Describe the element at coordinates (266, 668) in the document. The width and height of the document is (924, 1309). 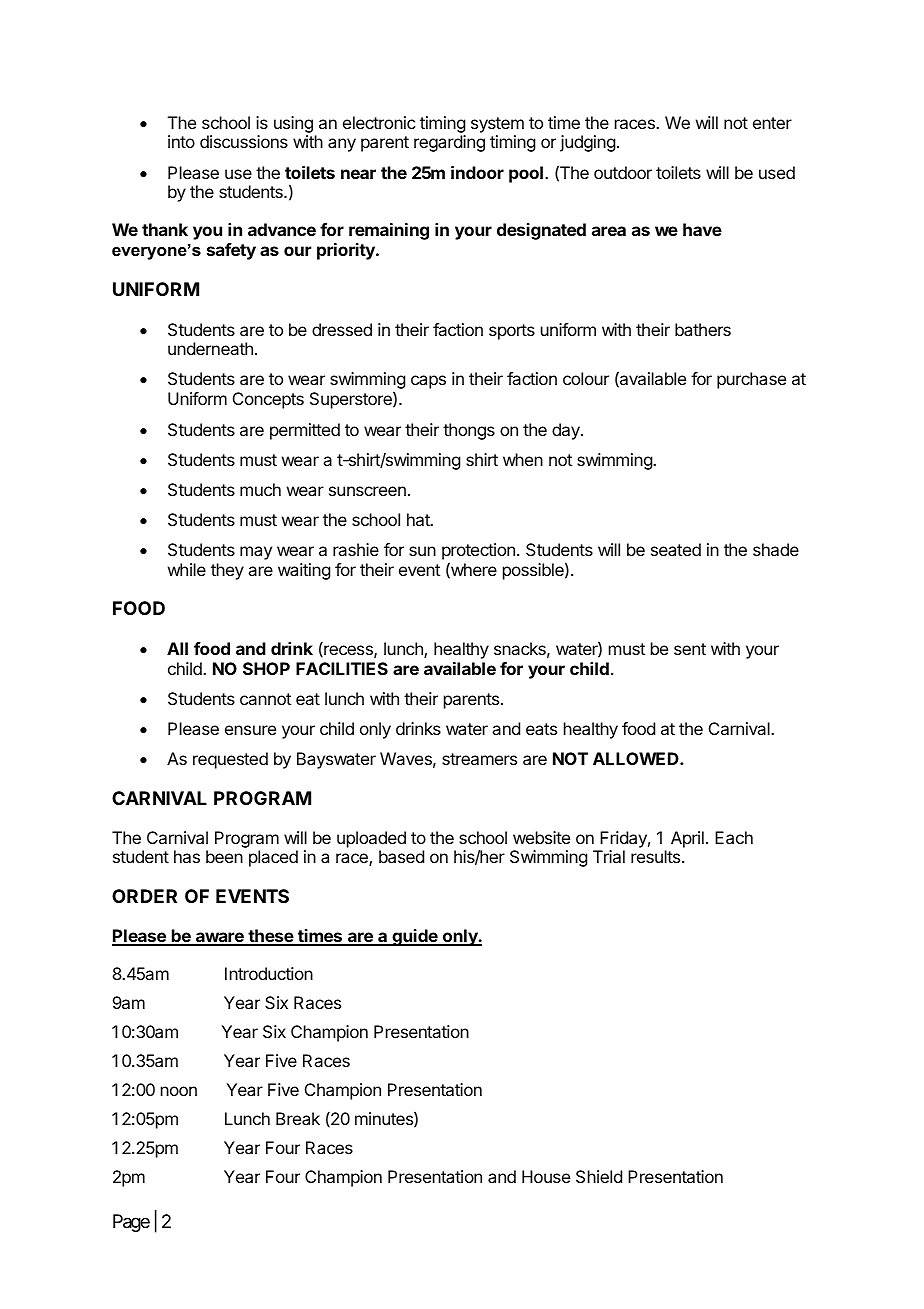
I see `SHOP` at that location.
